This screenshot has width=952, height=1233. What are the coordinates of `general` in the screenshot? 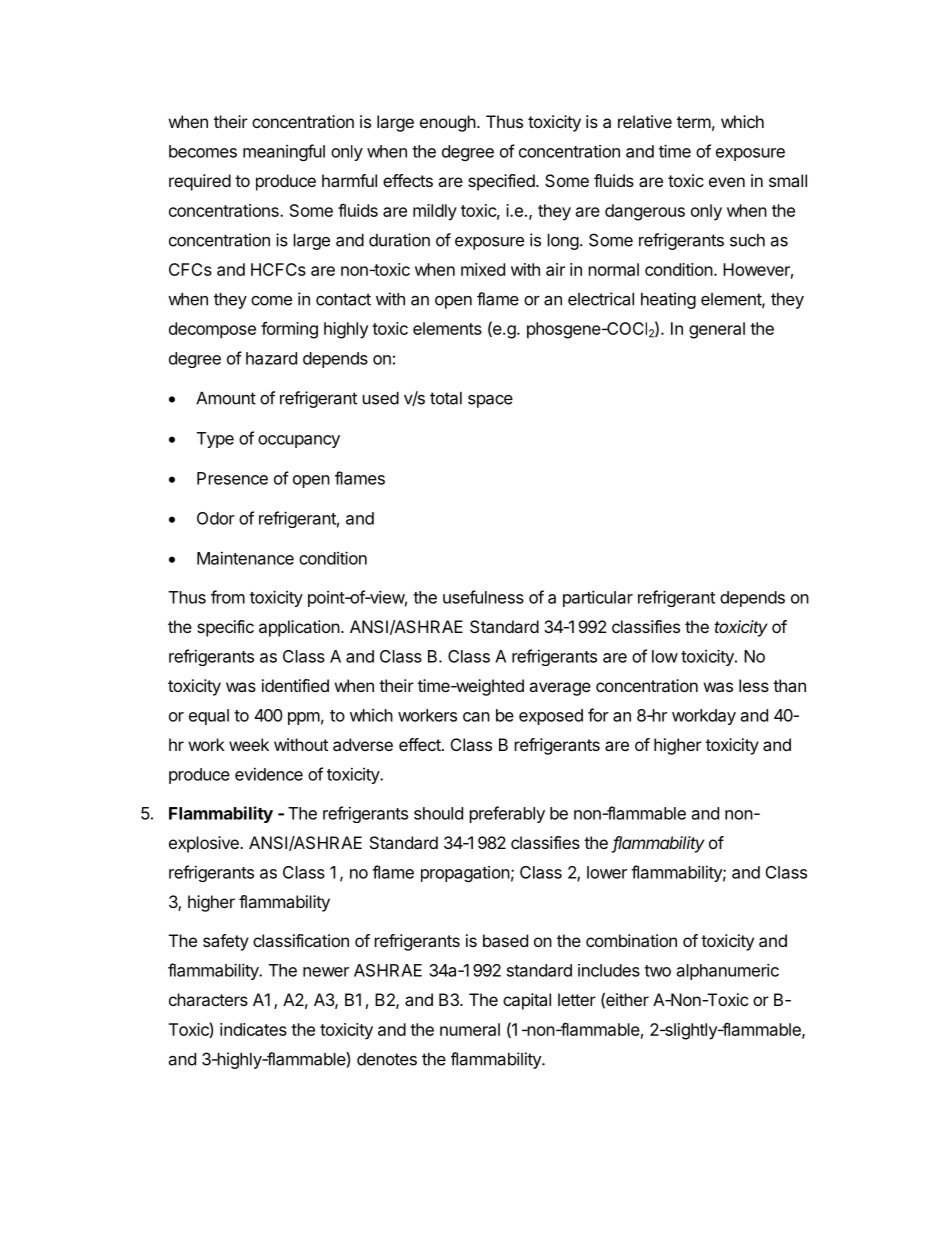 It's located at (717, 330).
